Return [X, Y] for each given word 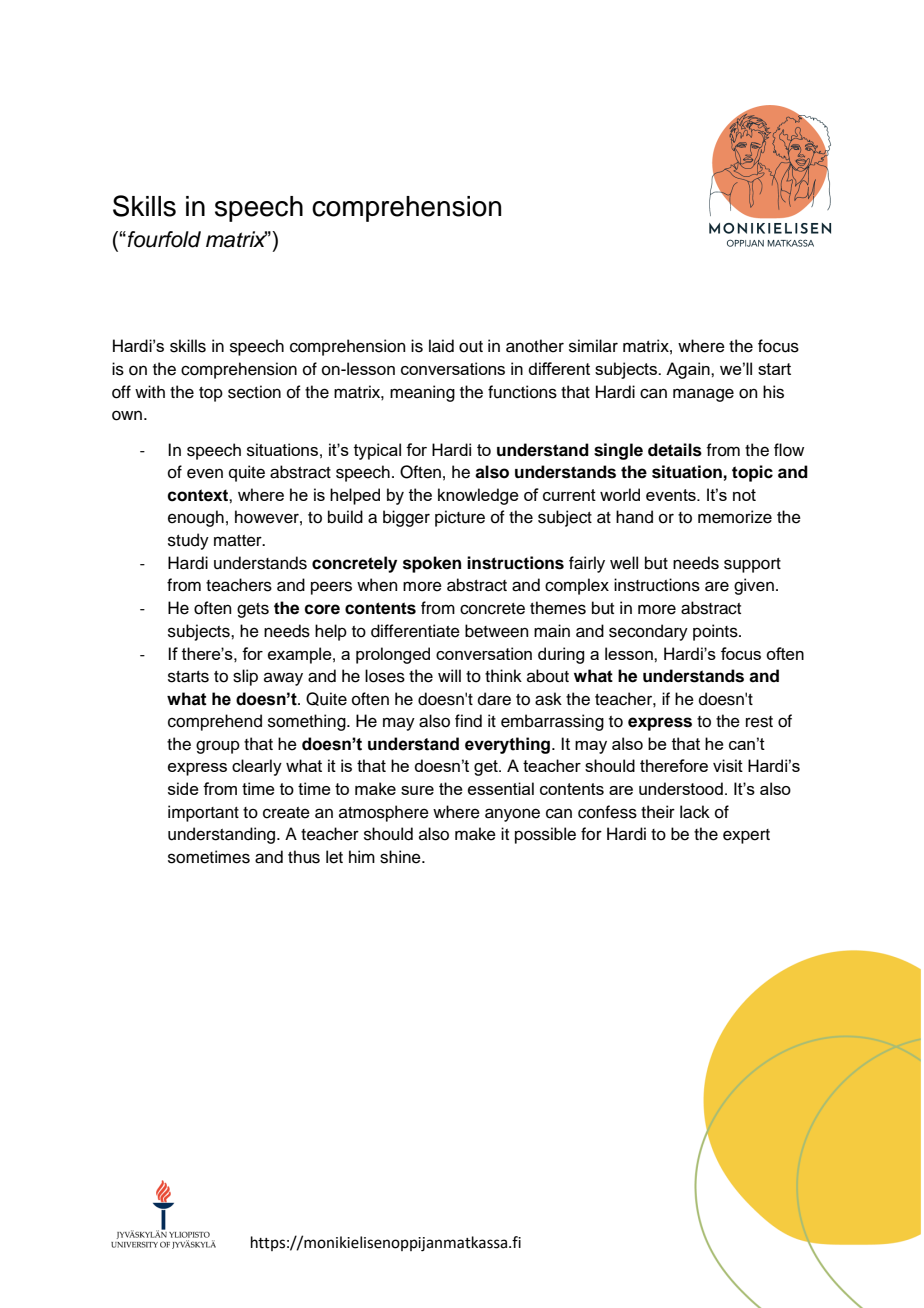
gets [253, 610]
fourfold [164, 239]
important [203, 813]
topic [752, 473]
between [497, 631]
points [716, 632]
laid [441, 346]
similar [593, 346]
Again [689, 370]
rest [759, 722]
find [468, 721]
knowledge [478, 496]
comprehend [215, 722]
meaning [422, 393]
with [150, 391]
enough [196, 518]
